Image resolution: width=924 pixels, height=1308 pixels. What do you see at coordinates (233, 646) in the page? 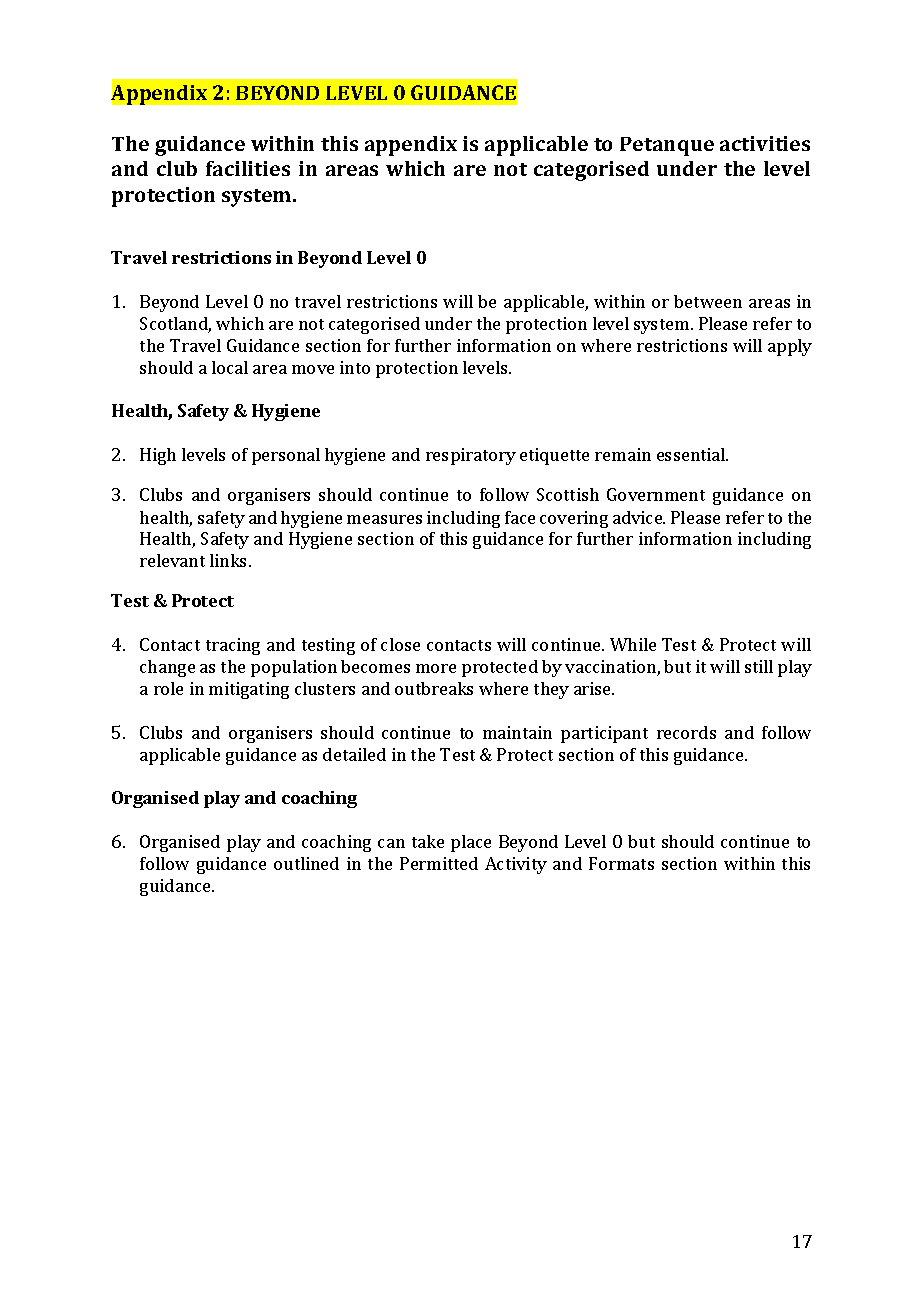
I see `tracing` at bounding box center [233, 646].
